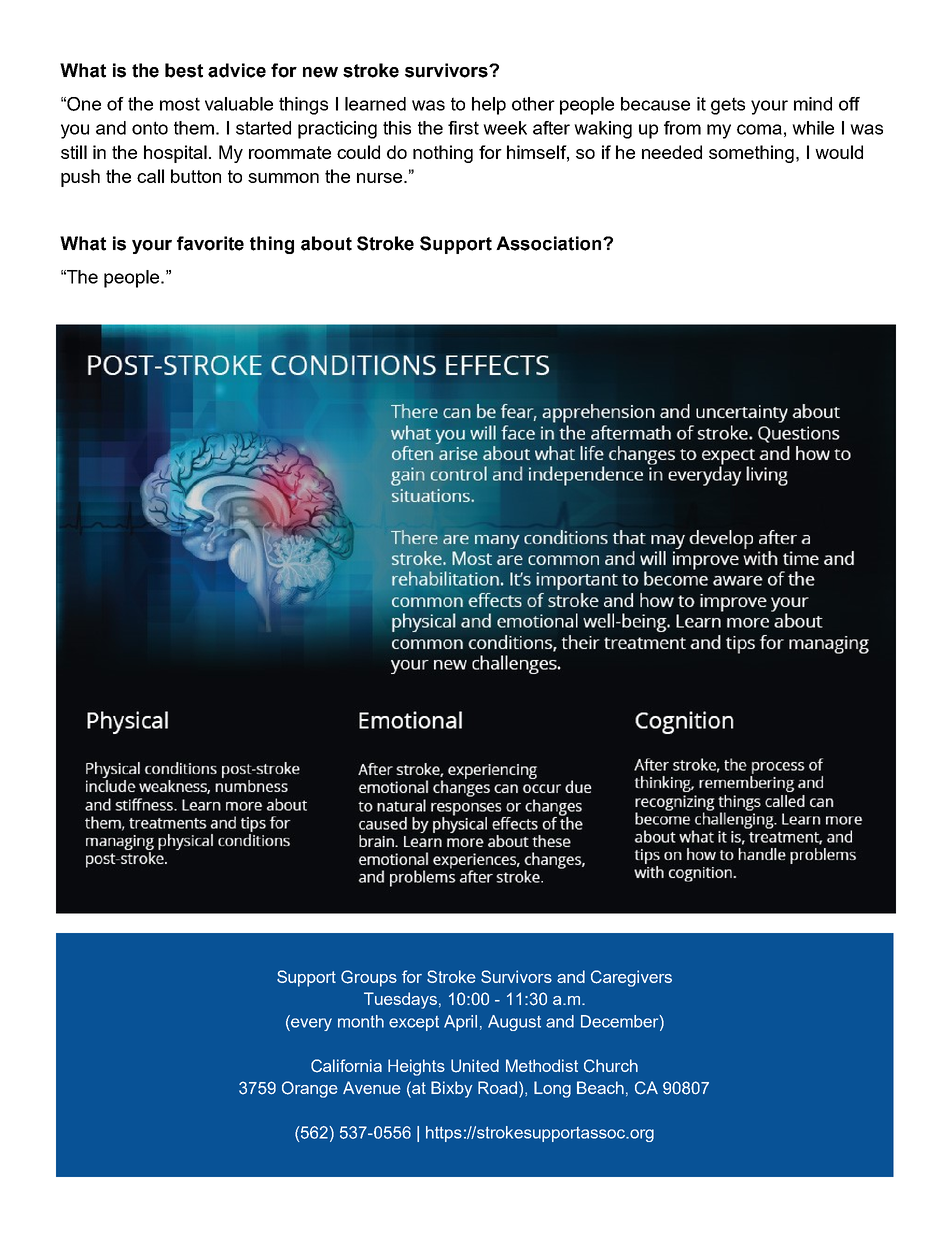 The image size is (952, 1233). What do you see at coordinates (180, 104) in the screenshot?
I see `most` at bounding box center [180, 104].
